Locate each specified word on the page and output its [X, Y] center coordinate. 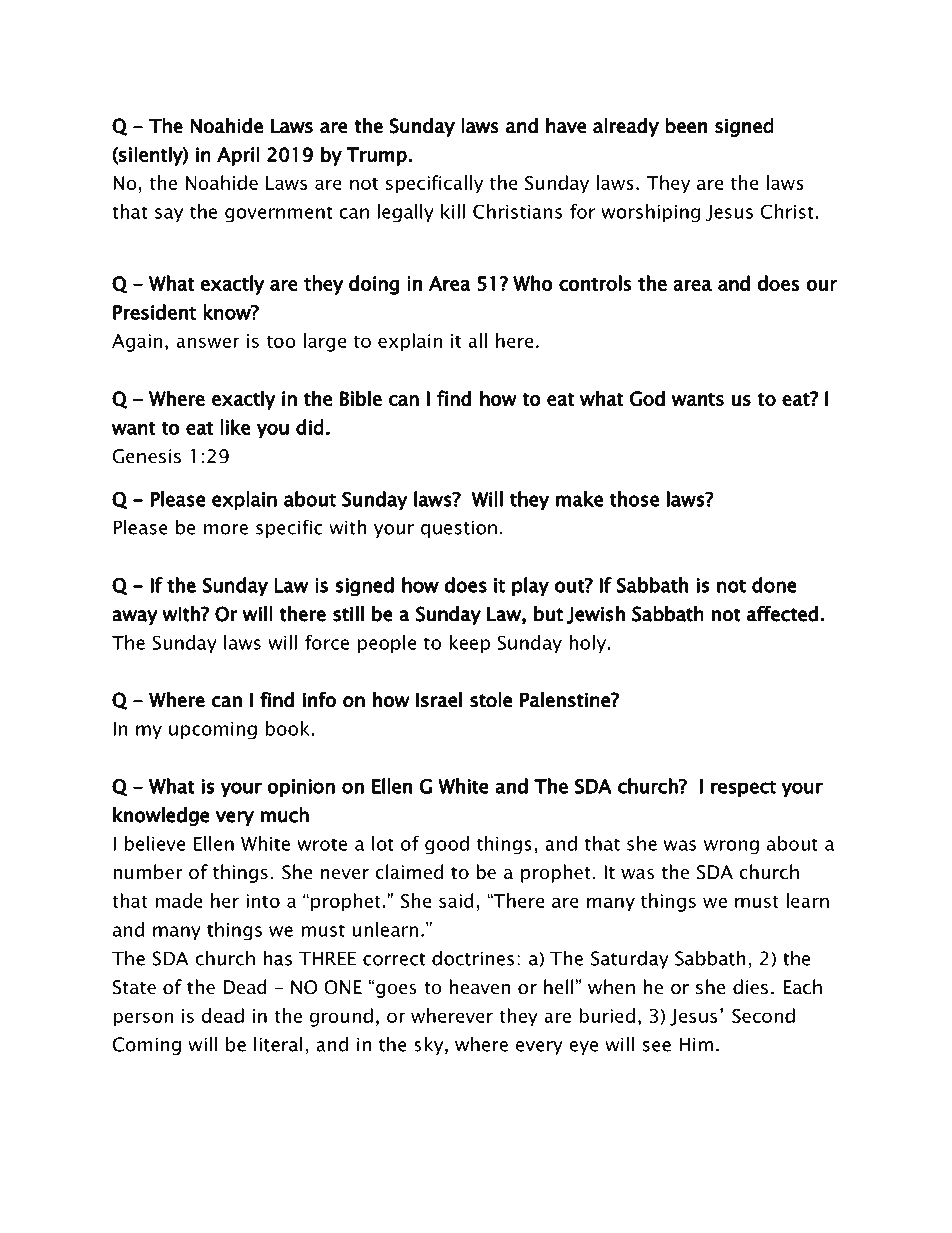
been [686, 126]
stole [491, 700]
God [647, 398]
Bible [361, 398]
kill [453, 211]
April [238, 156]
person [143, 1019]
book [288, 728]
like [235, 427]
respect [743, 789]
